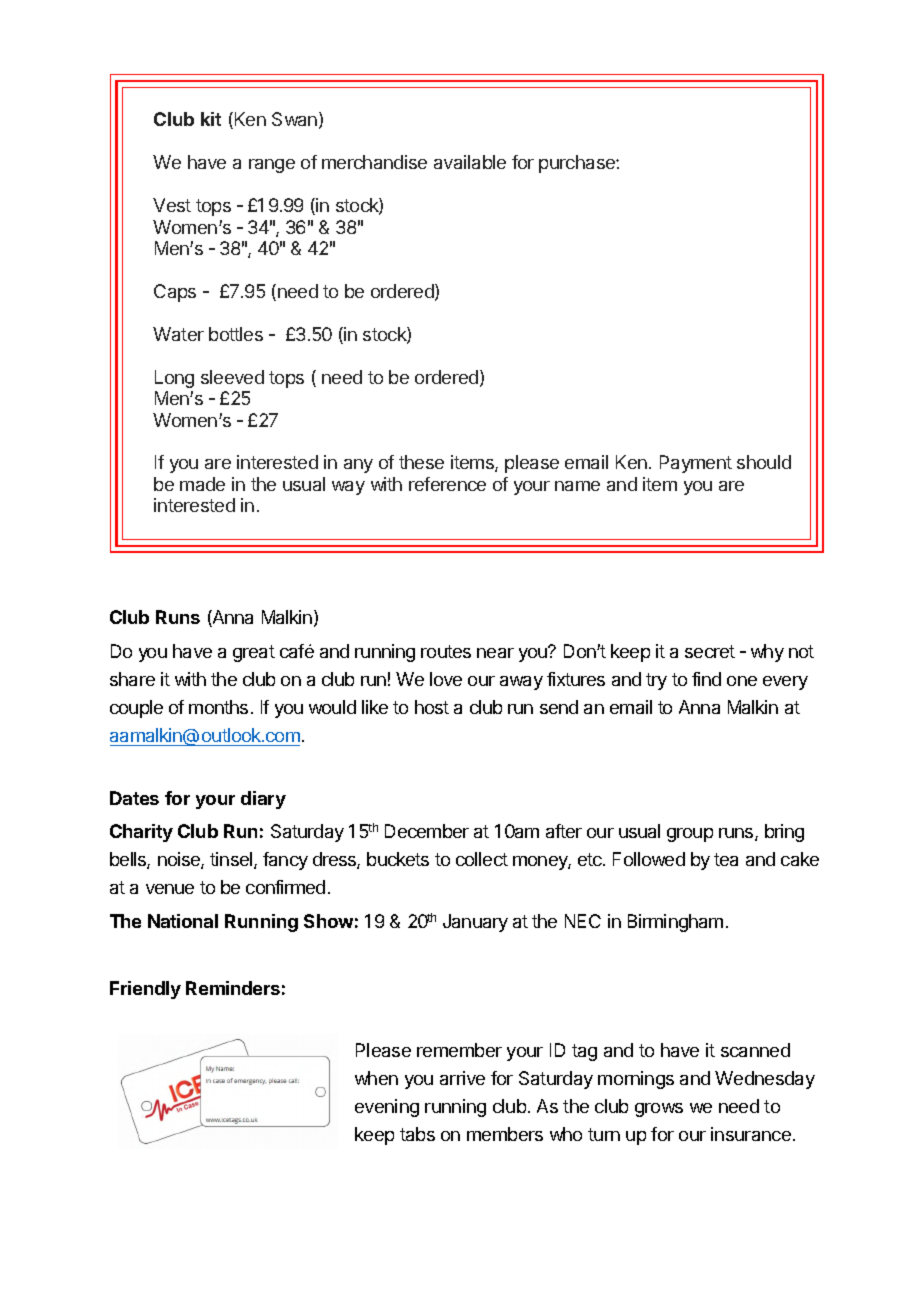 This screenshot has width=924, height=1308. What do you see at coordinates (696, 464) in the screenshot?
I see `Payment` at bounding box center [696, 464].
